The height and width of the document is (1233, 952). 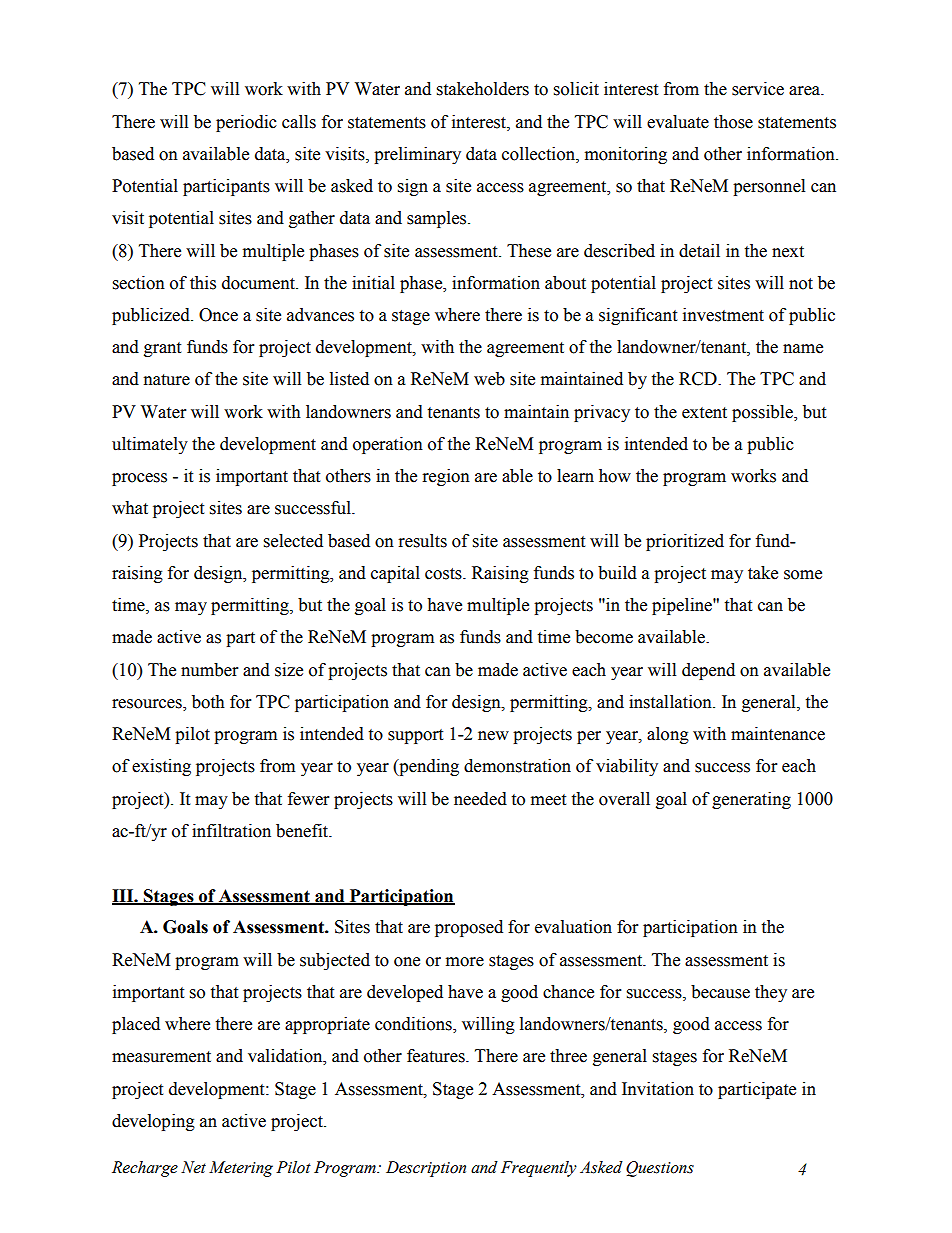 I want to click on periodic, so click(x=246, y=123).
